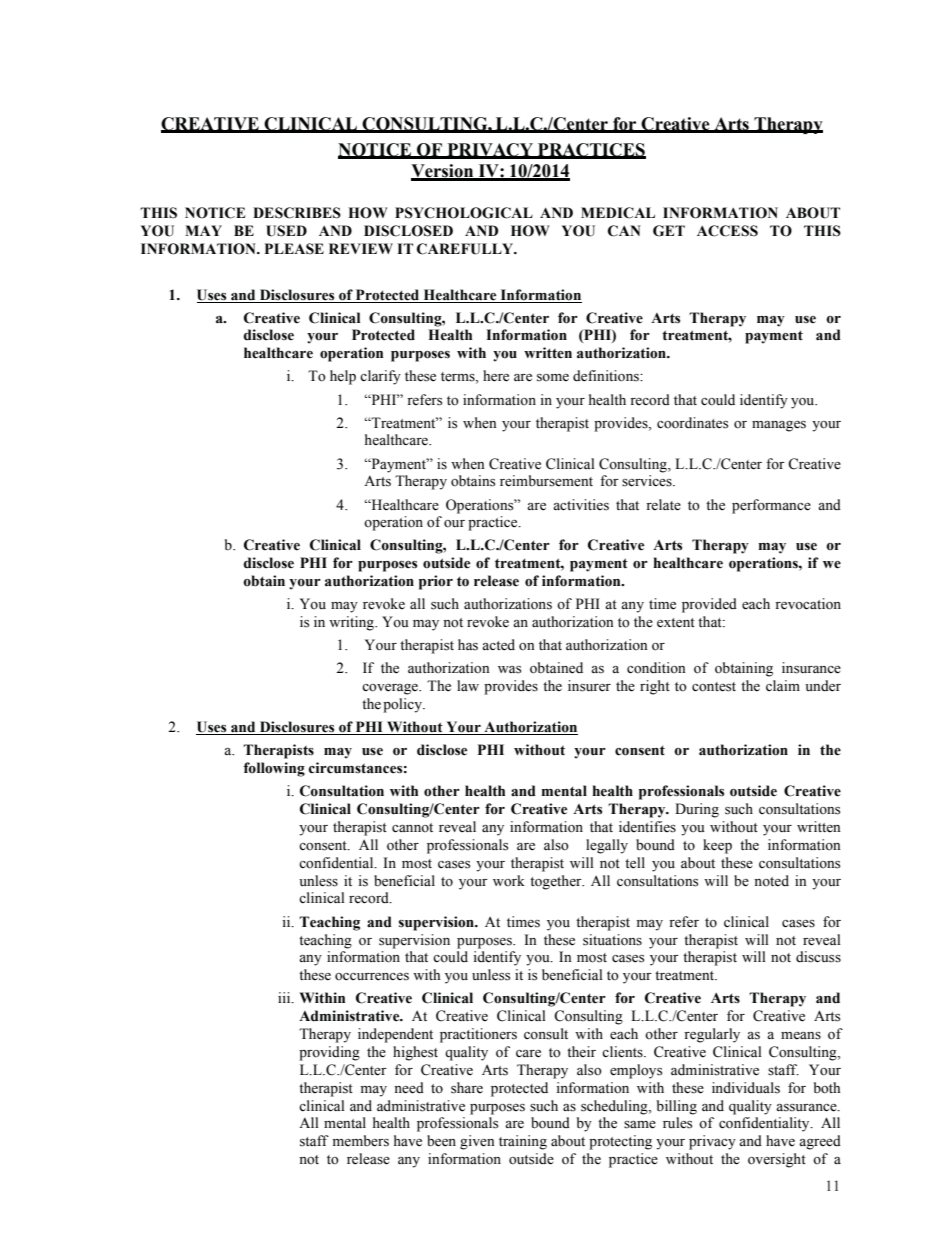 This screenshot has width=952, height=1233. I want to click on help, so click(343, 377).
